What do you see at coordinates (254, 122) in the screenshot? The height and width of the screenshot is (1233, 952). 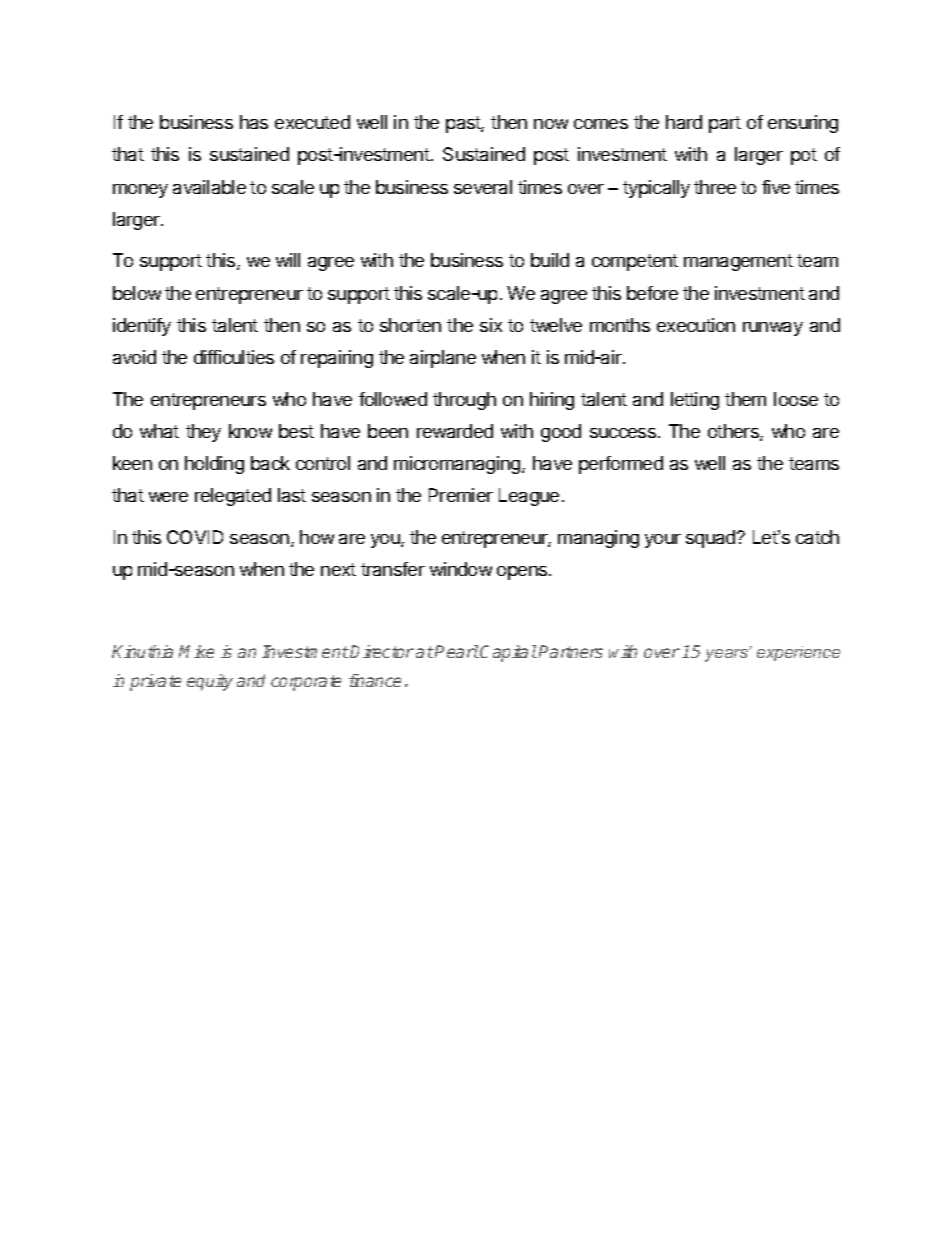 I see `has` at bounding box center [254, 122].
